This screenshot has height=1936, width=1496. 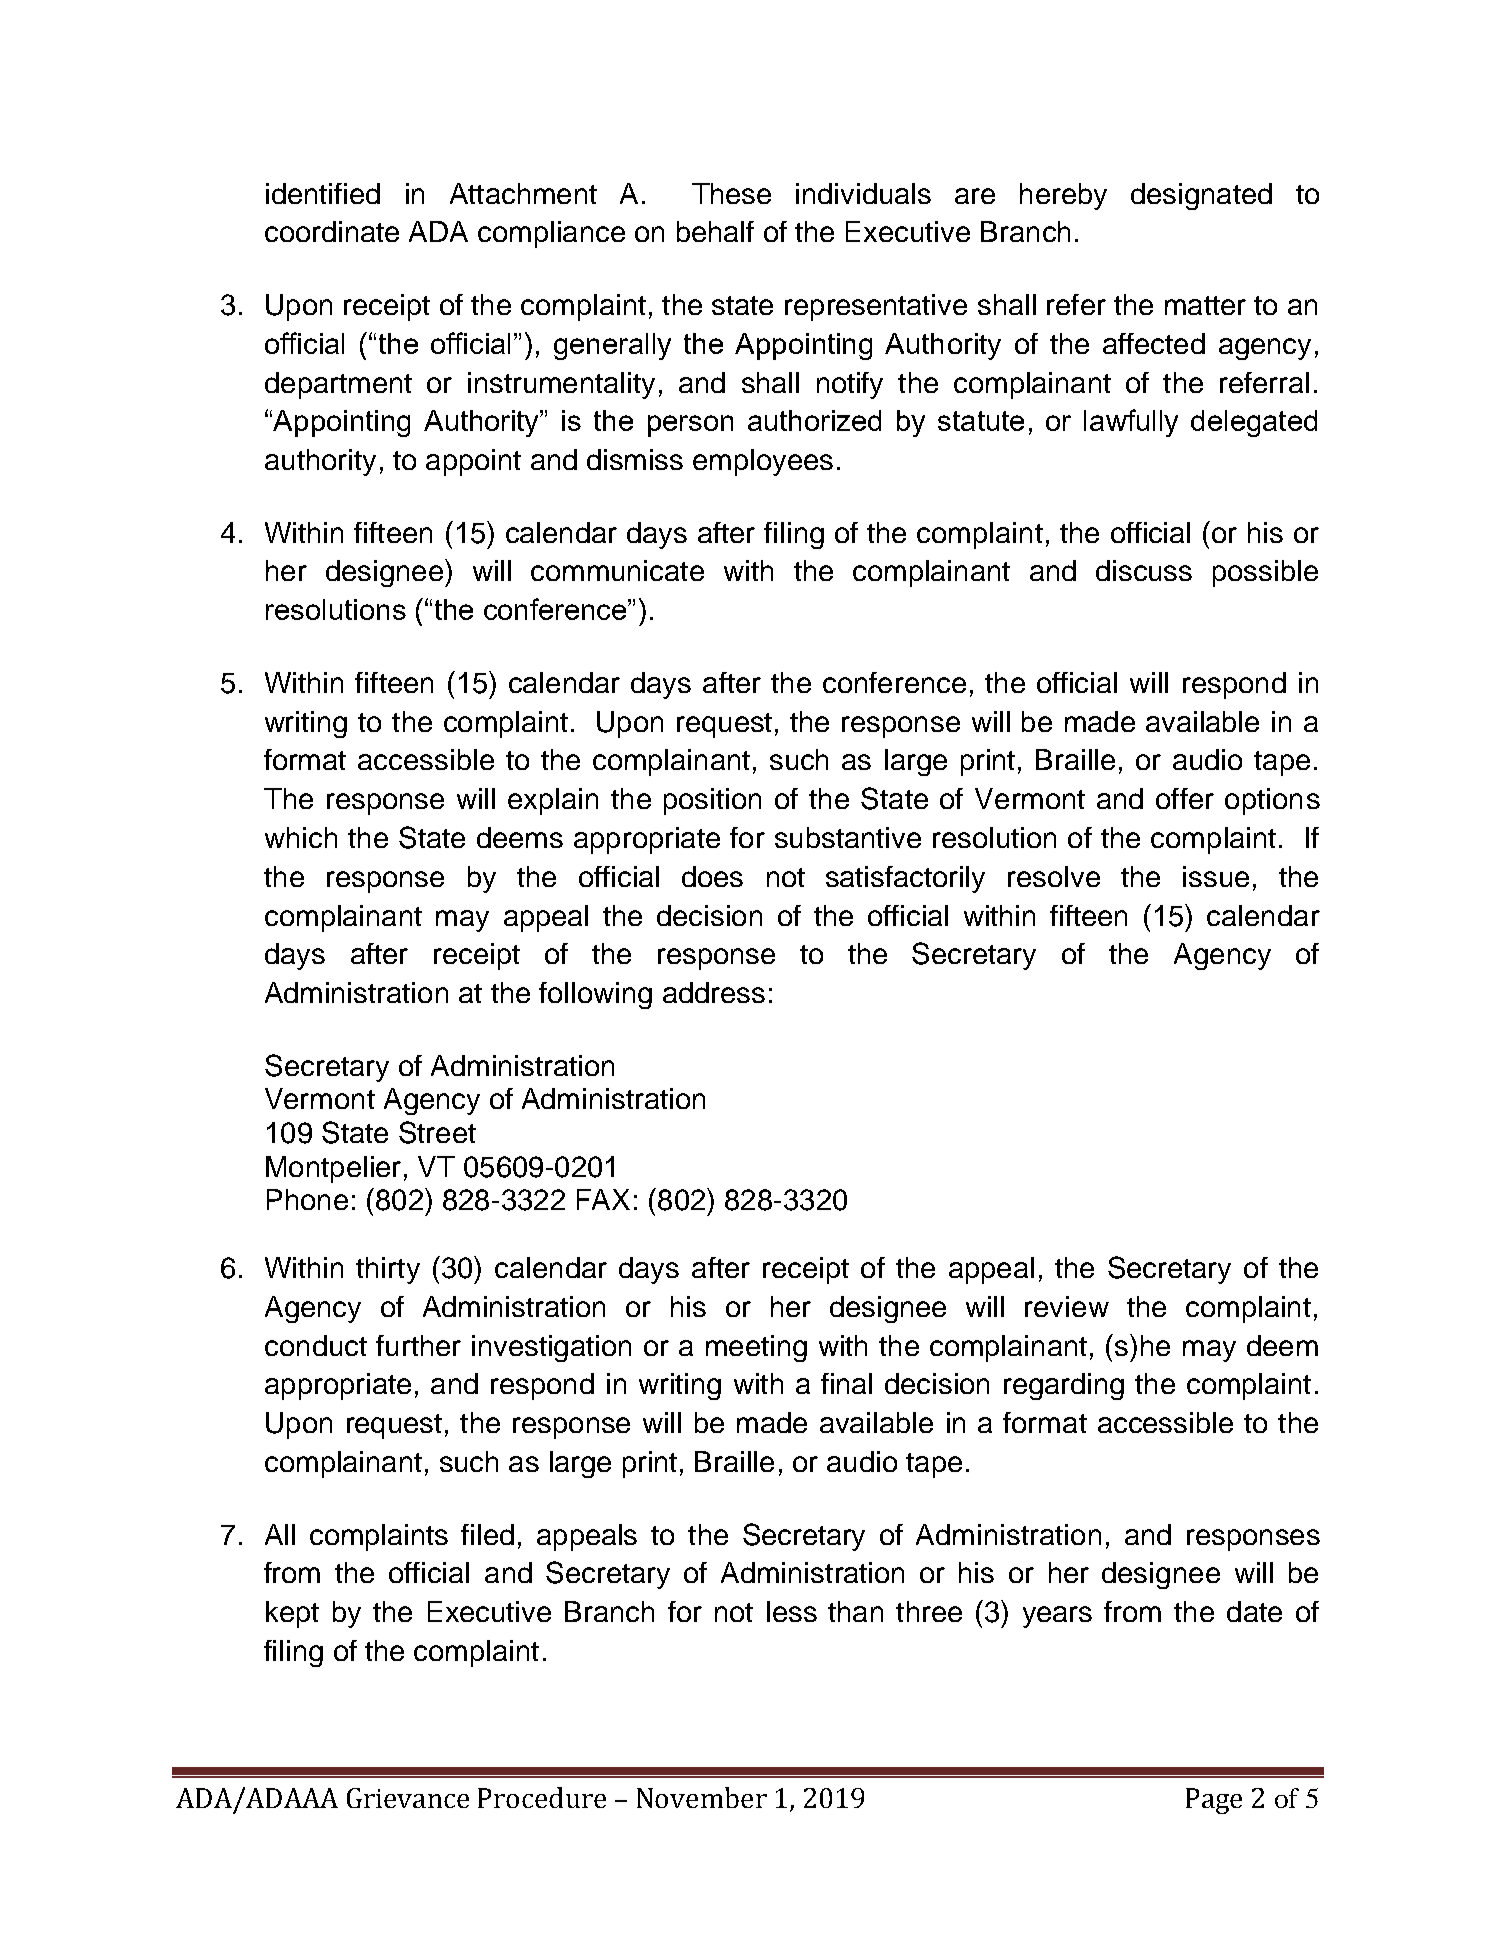 What do you see at coordinates (1201, 196) in the screenshot?
I see `designated` at bounding box center [1201, 196].
